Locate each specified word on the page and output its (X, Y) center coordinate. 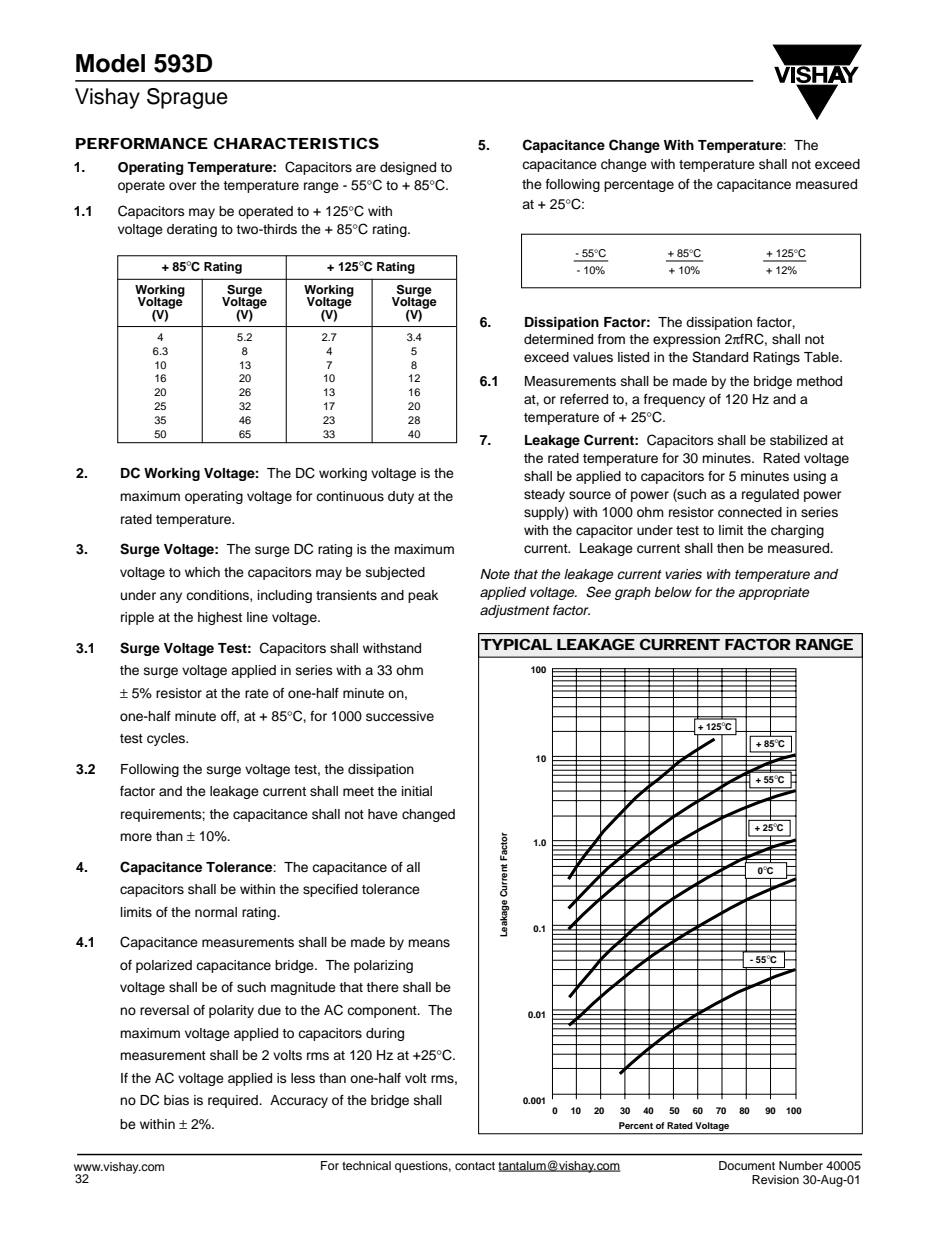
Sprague (187, 98)
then (730, 548)
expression (686, 340)
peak (423, 596)
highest (220, 618)
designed (408, 168)
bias (176, 1100)
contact (475, 1166)
